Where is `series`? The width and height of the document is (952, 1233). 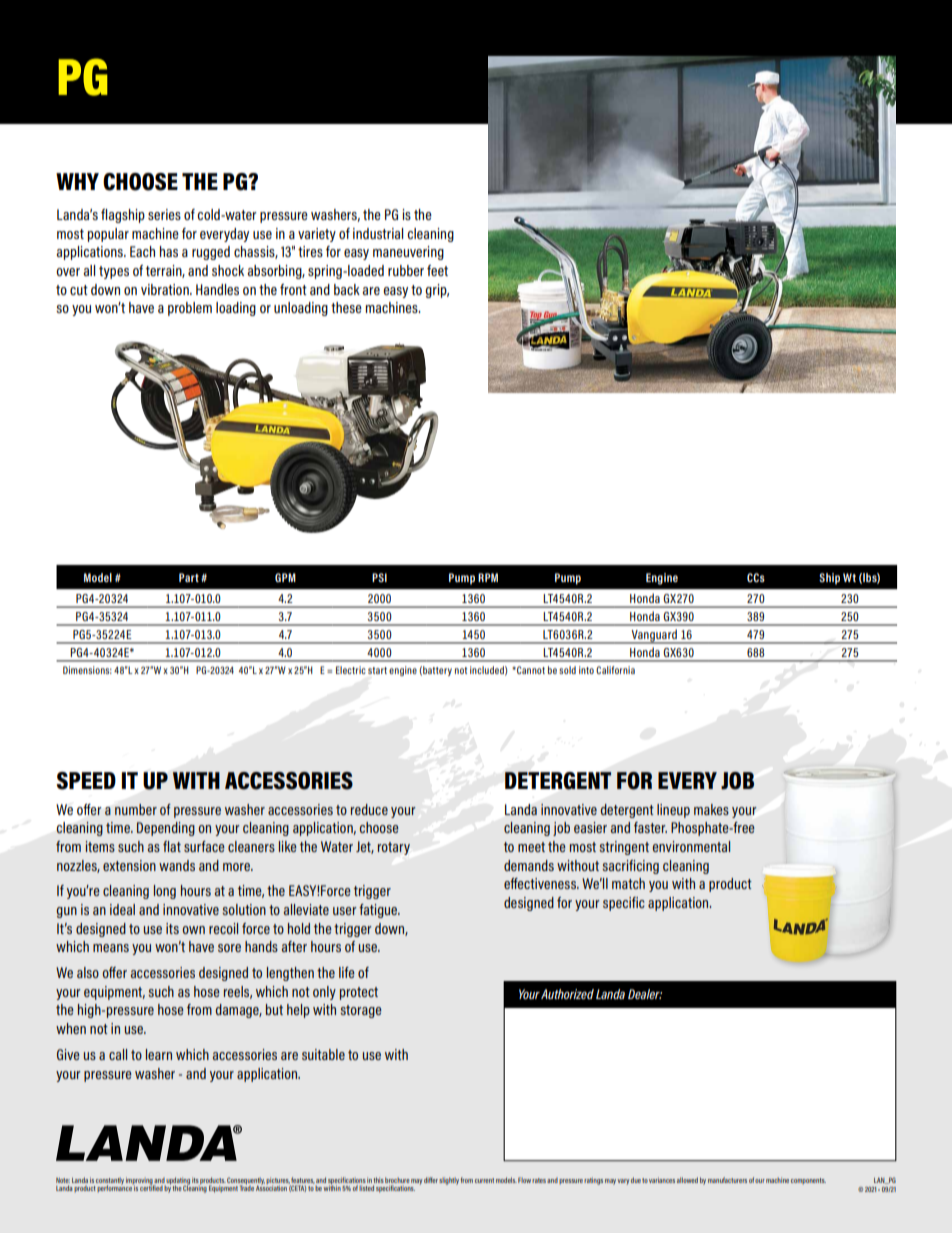 series is located at coordinates (164, 214).
